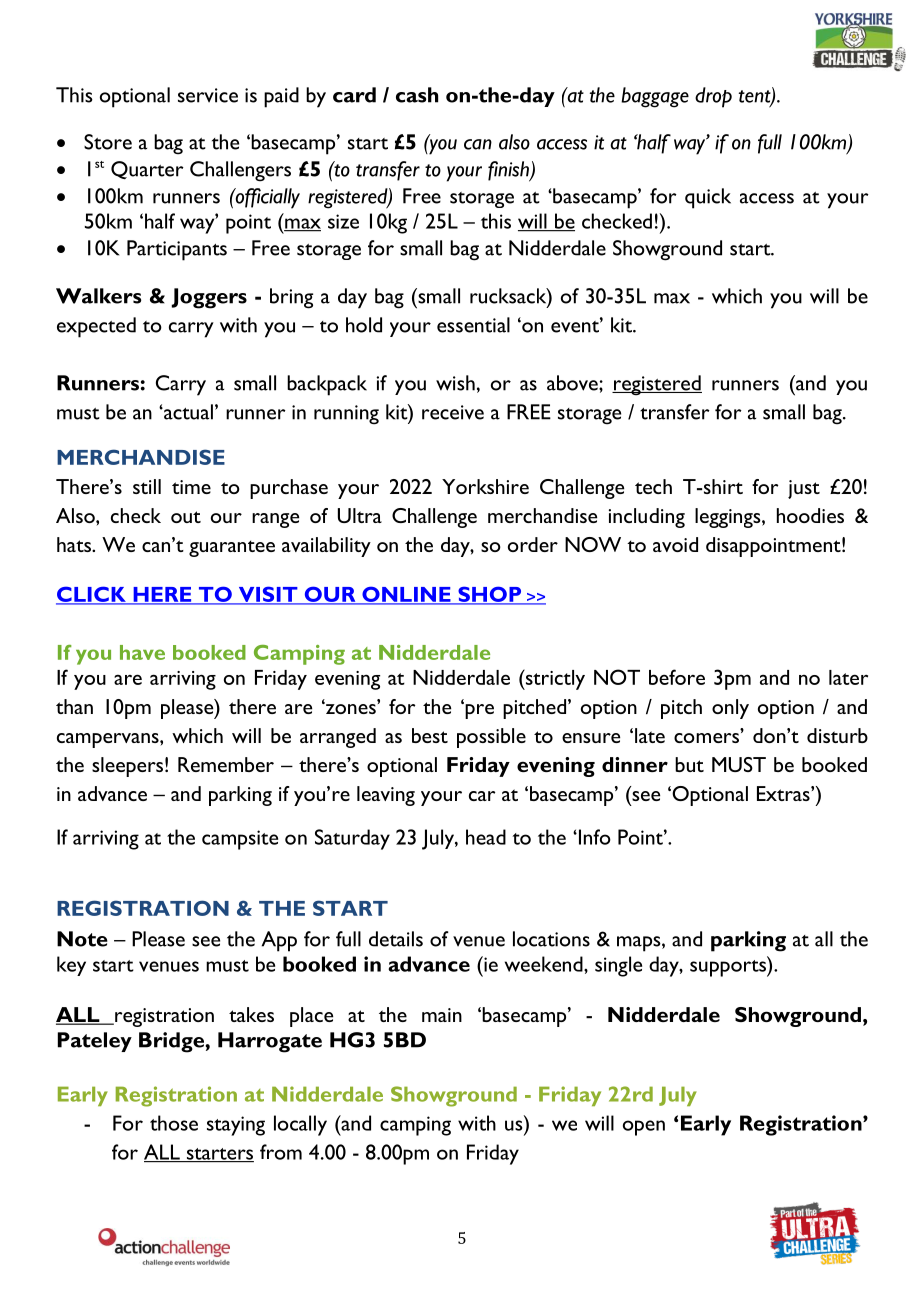 The width and height of the screenshot is (924, 1308). What do you see at coordinates (417, 95) in the screenshot?
I see `cash` at bounding box center [417, 95].
